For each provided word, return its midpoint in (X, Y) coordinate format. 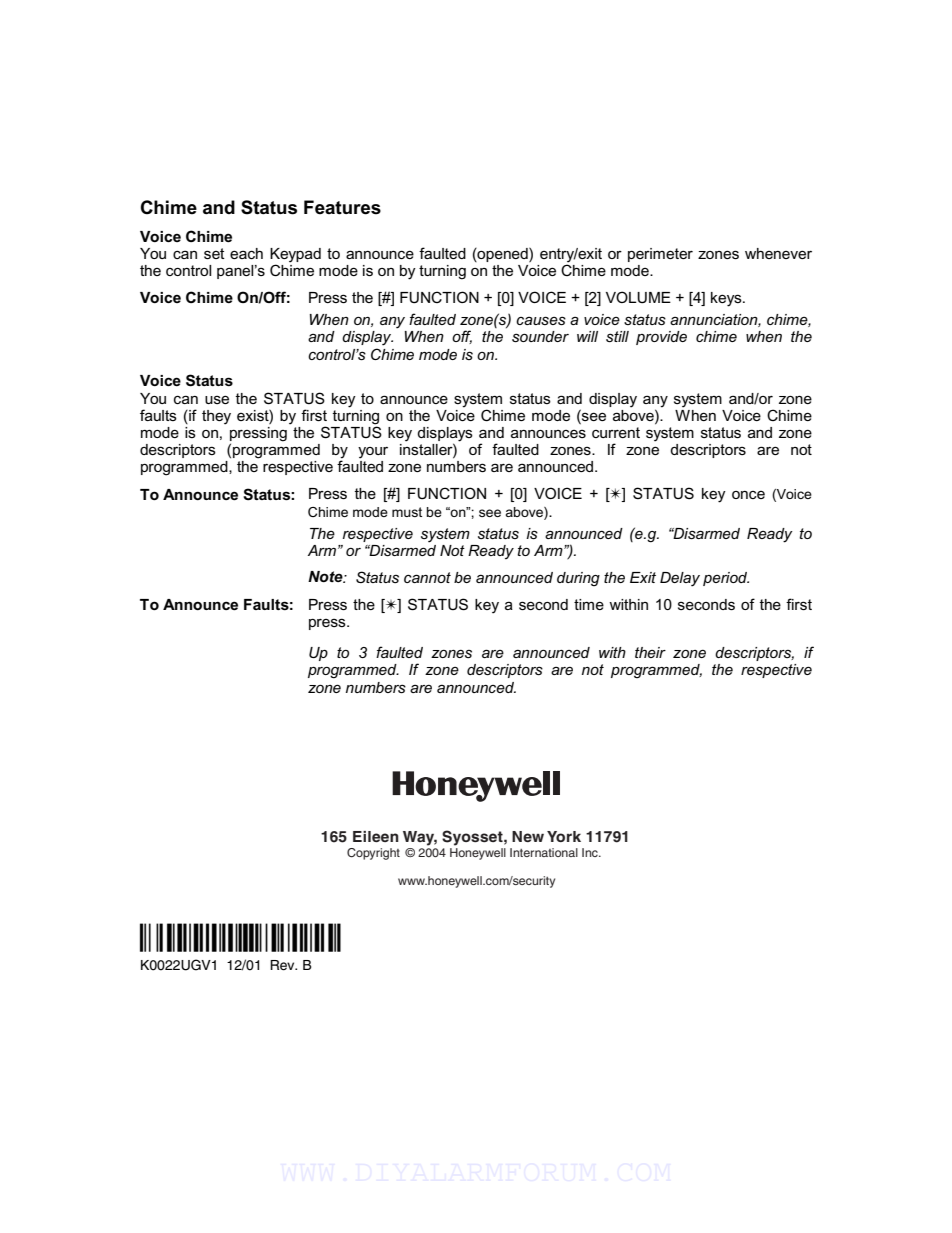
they (216, 417)
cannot (427, 577)
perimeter (660, 255)
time (589, 604)
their (650, 652)
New (528, 836)
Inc (591, 852)
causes (541, 320)
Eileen (376, 836)
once (748, 495)
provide (661, 338)
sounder (540, 336)
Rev (283, 965)
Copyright (373, 854)
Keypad (295, 256)
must (407, 512)
